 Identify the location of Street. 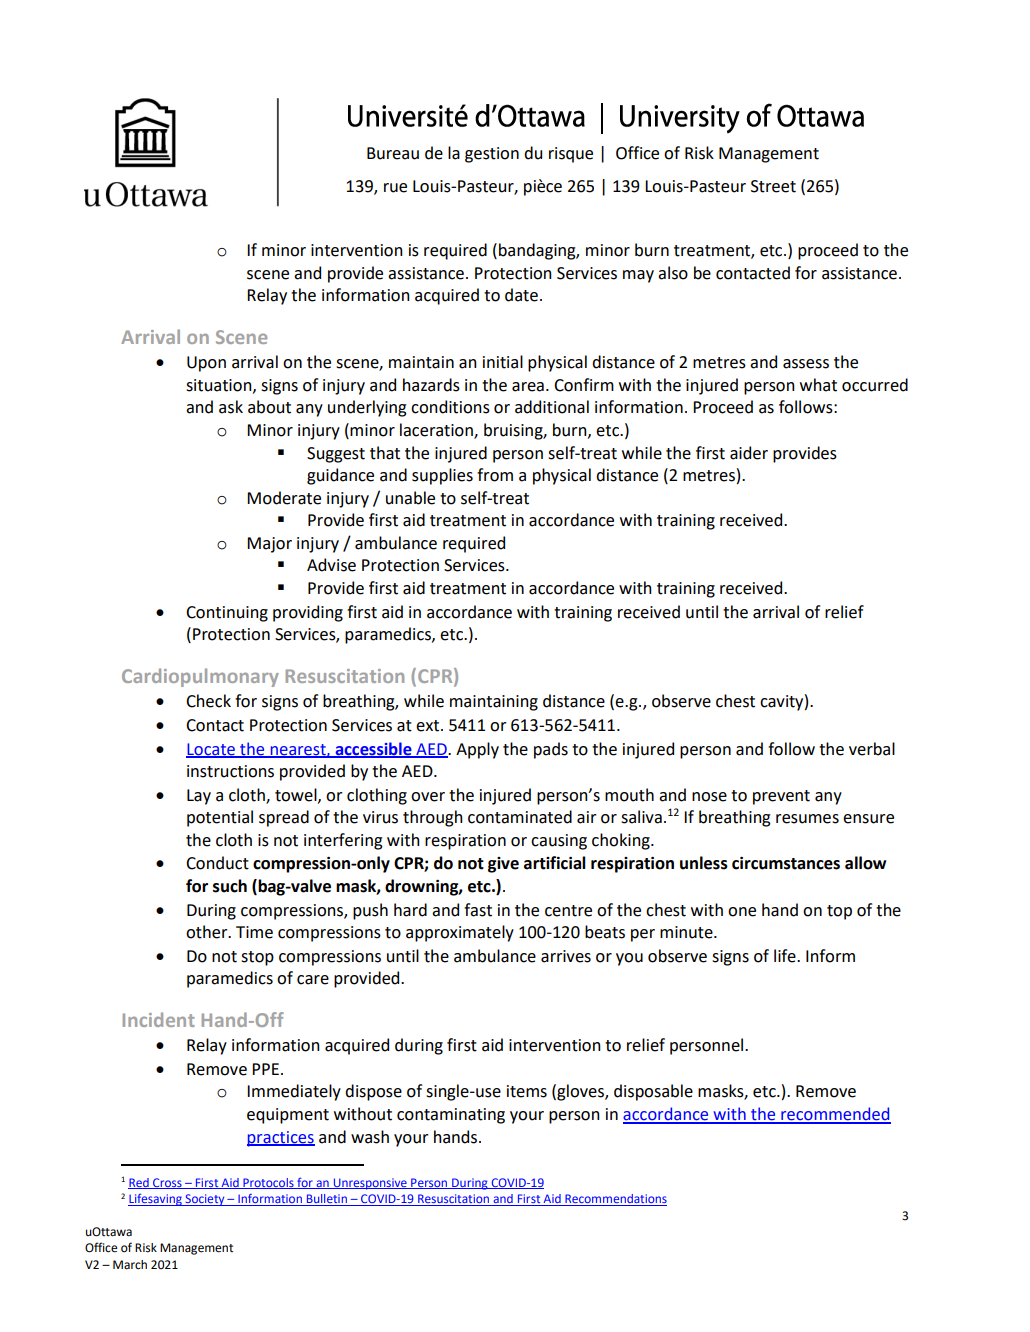
(773, 186).
